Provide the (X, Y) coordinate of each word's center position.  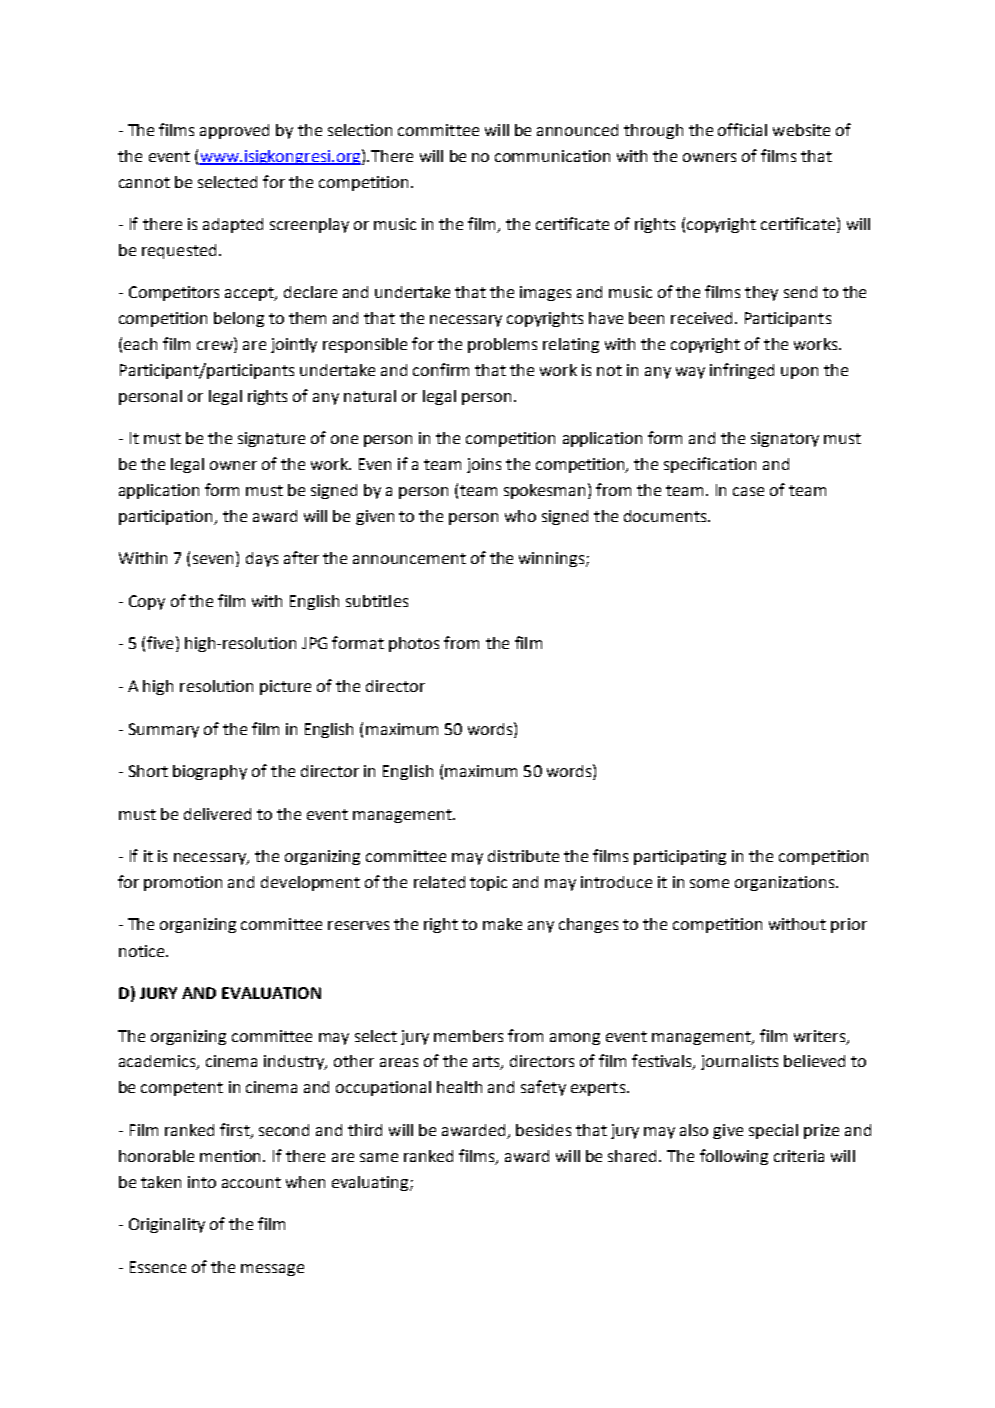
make (502, 924)
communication (552, 156)
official (742, 129)
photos (414, 644)
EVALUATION (271, 993)
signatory (785, 439)
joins (484, 465)
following (734, 1157)
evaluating (371, 1183)
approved (234, 131)
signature (271, 439)
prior (849, 925)
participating (680, 857)
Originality (167, 1225)
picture (285, 687)
